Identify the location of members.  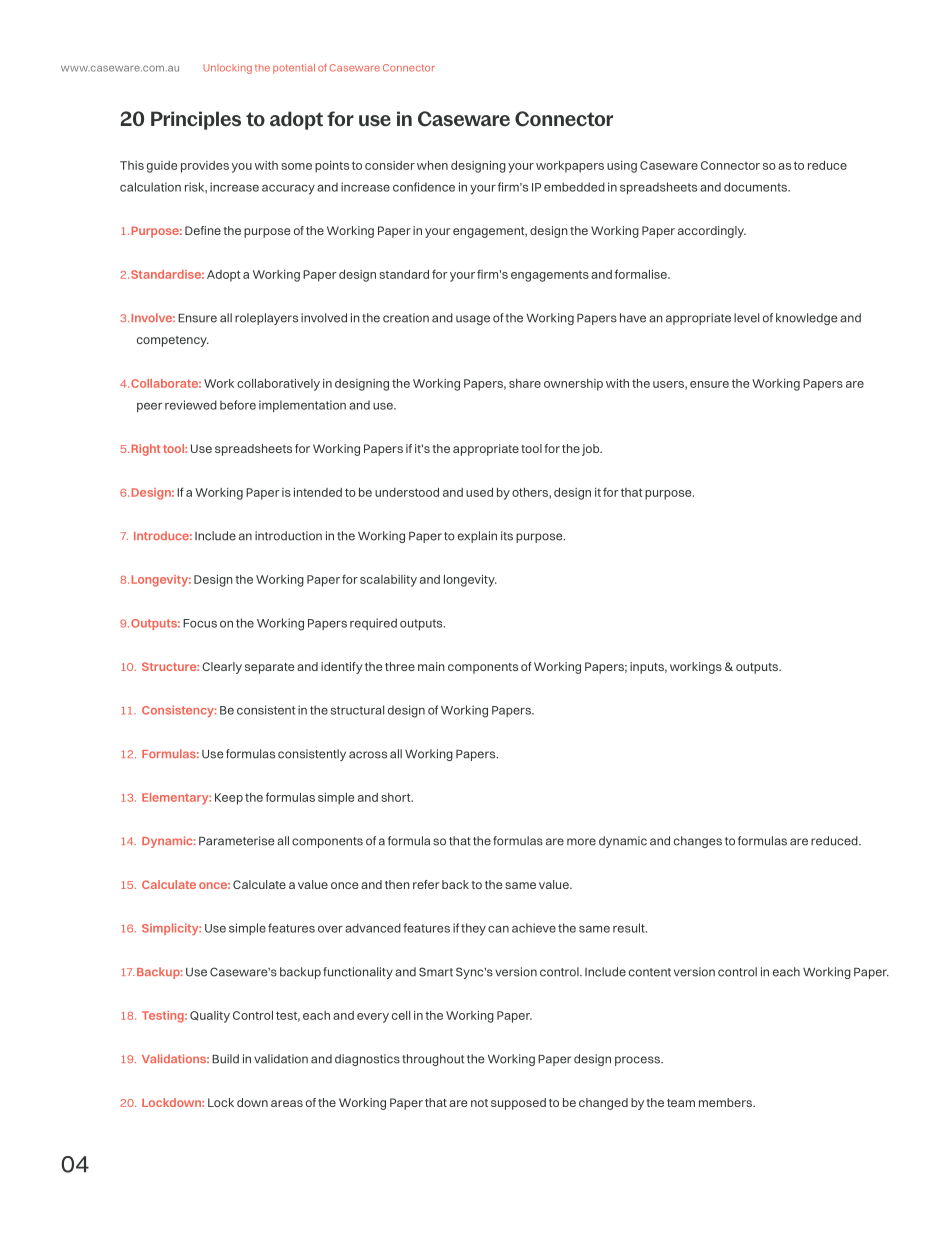
(726, 1102).
